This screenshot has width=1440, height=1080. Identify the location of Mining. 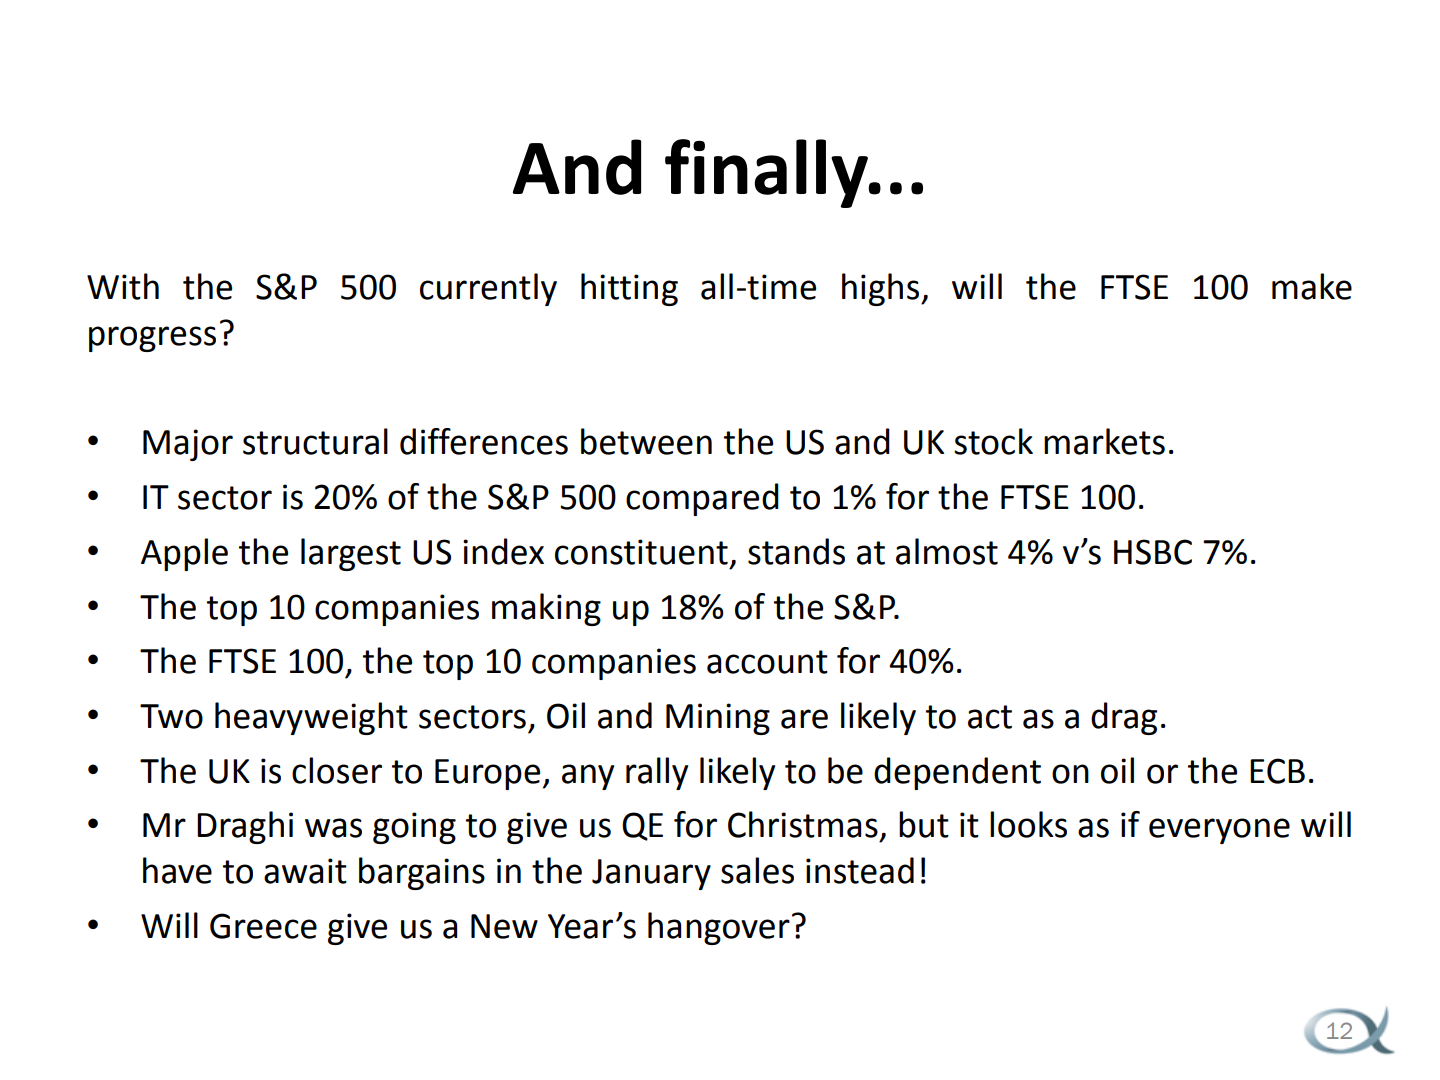
(718, 719).
